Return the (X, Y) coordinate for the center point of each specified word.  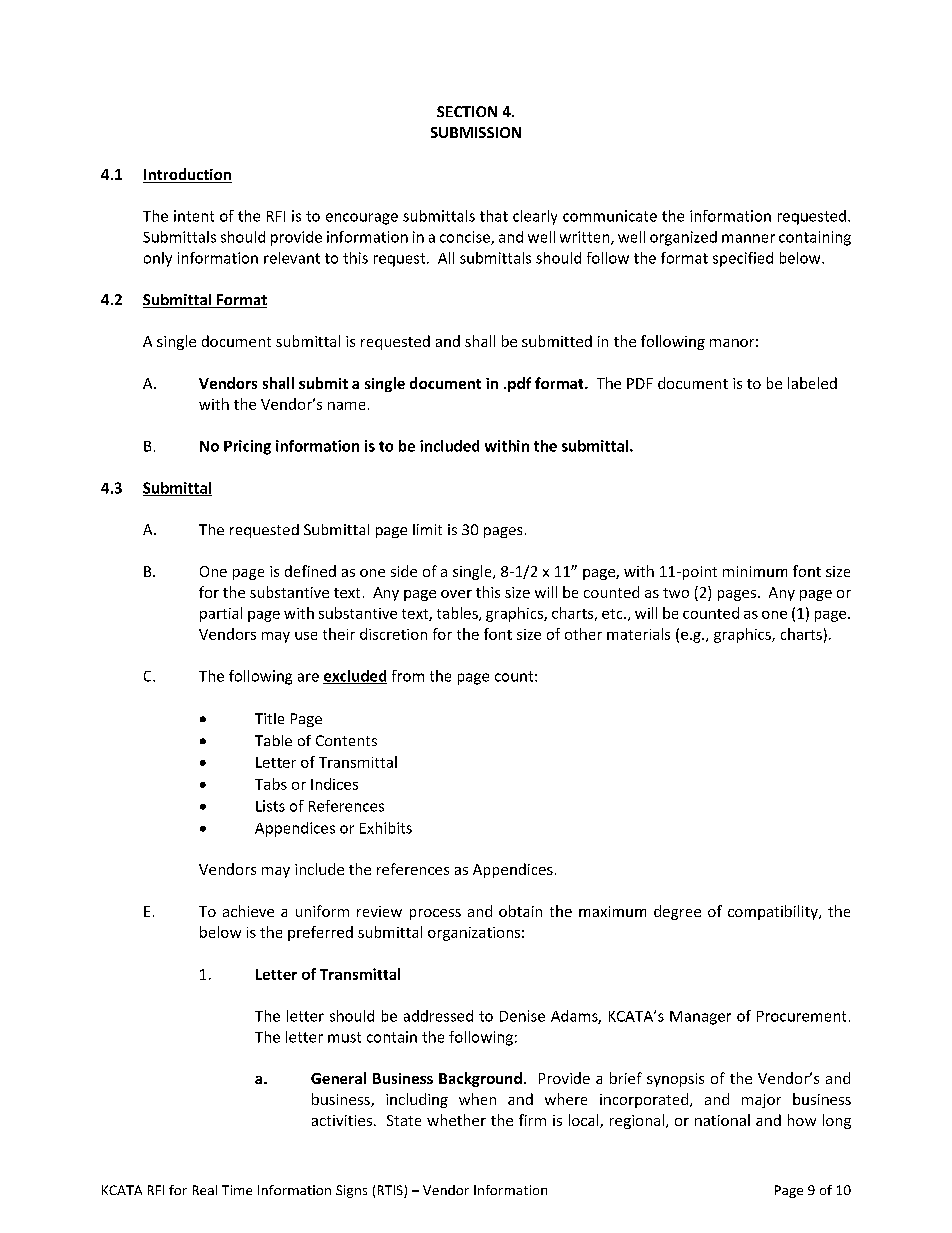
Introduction (187, 175)
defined (310, 571)
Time (237, 1190)
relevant (292, 258)
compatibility (774, 912)
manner (748, 238)
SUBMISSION (476, 132)
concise (466, 238)
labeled (812, 383)
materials (638, 634)
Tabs (271, 784)
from (408, 676)
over (456, 594)
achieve (248, 911)
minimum (755, 571)
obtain (520, 911)
